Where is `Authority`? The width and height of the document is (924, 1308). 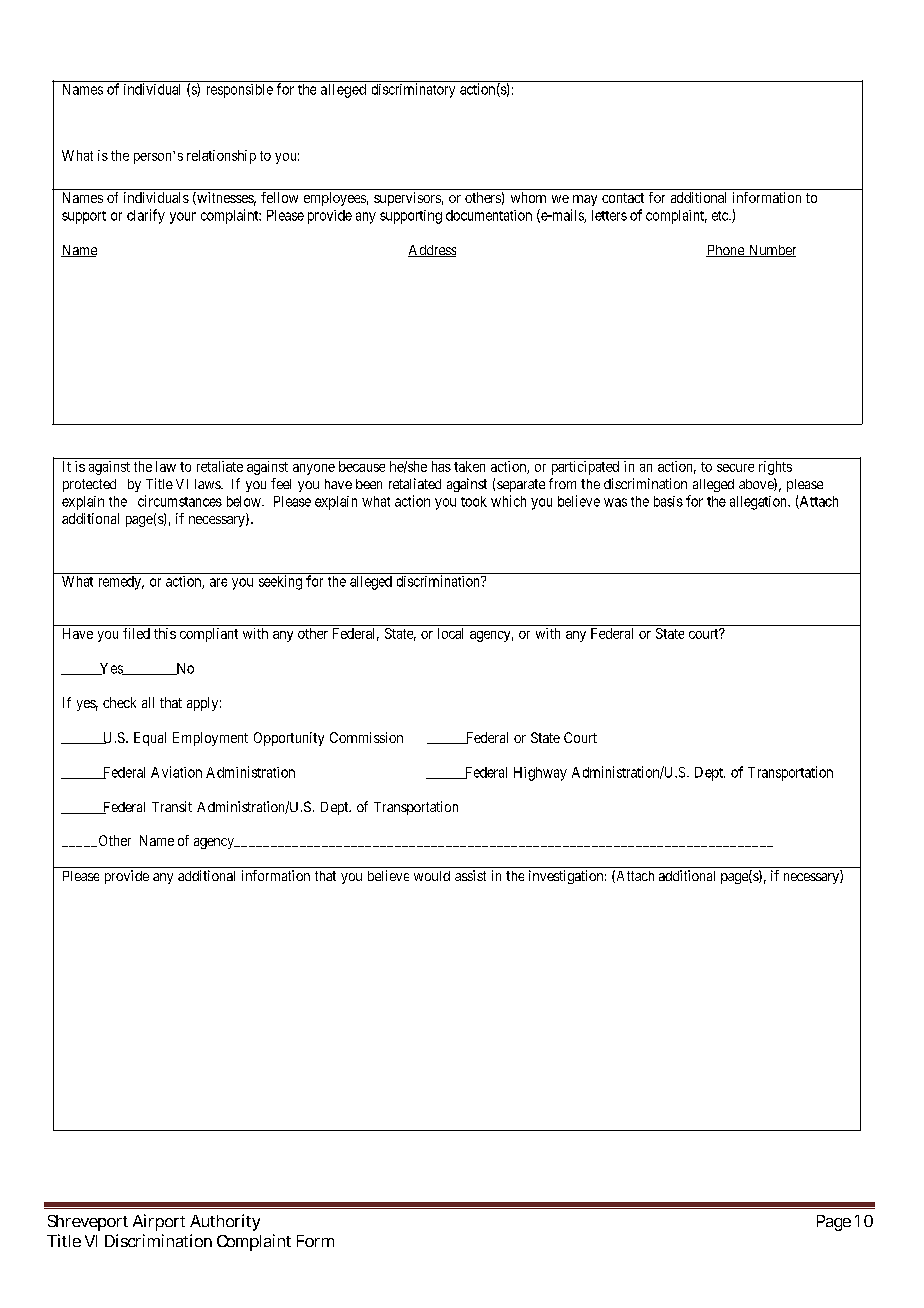
Authority is located at coordinates (225, 1222).
